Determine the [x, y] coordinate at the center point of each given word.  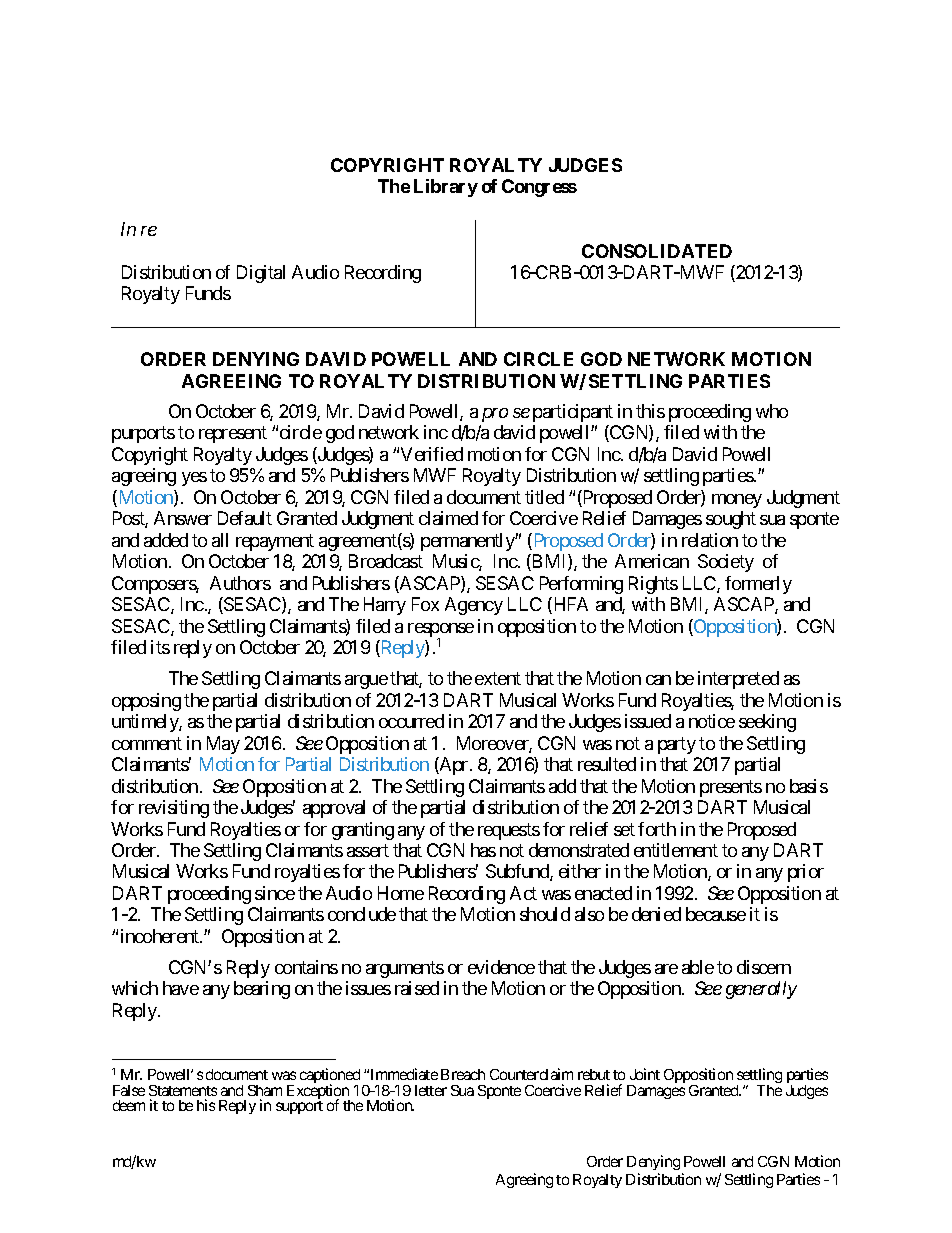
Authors [240, 583]
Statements [183, 1090]
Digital [261, 274]
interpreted [738, 680]
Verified [432, 454]
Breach [463, 1074]
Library [446, 188]
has [483, 850]
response [441, 631]
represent [233, 435]
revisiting [174, 809]
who [772, 411]
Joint [645, 1074]
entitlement [676, 850]
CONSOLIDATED [657, 251]
